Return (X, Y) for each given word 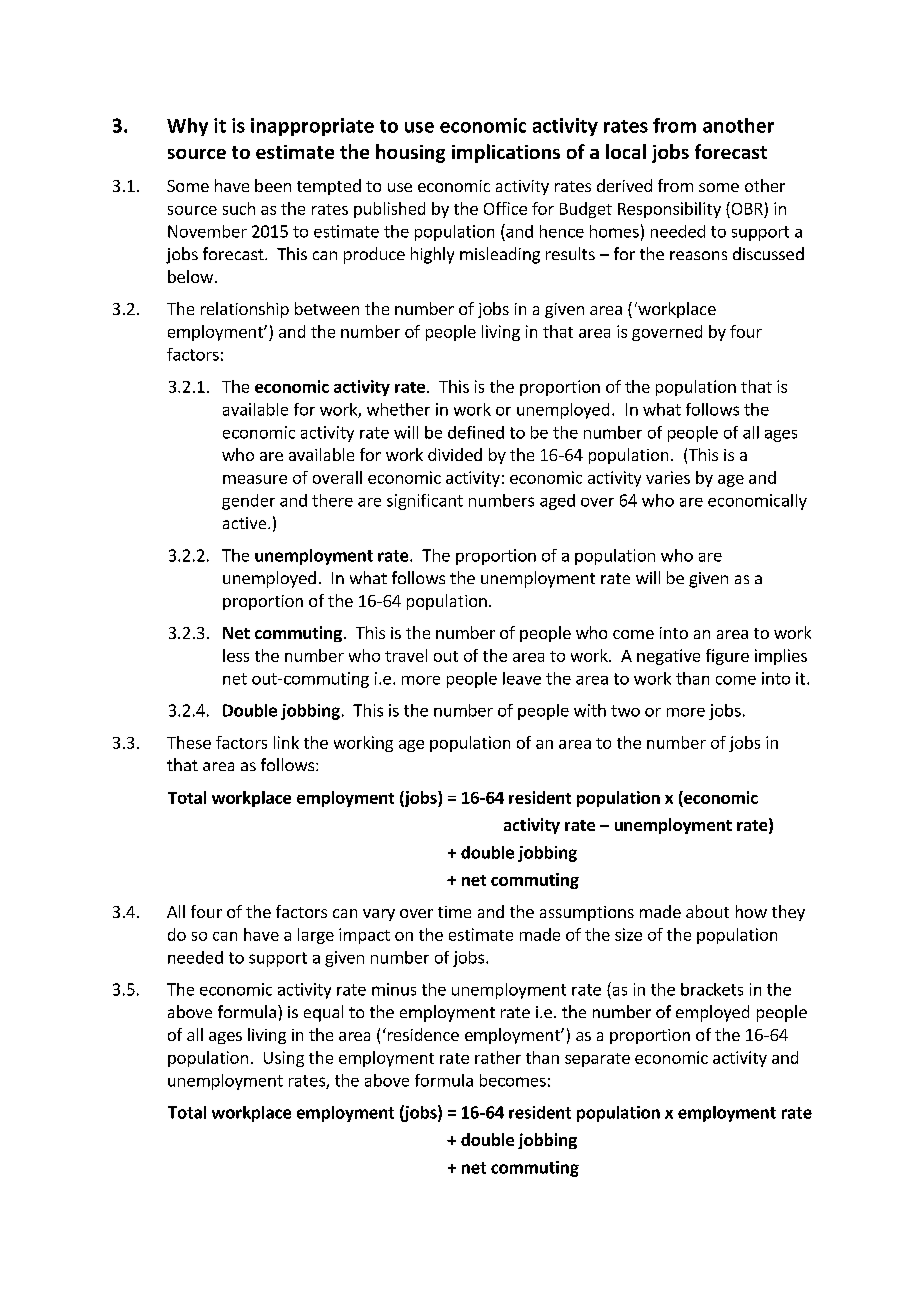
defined (476, 432)
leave (522, 678)
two (625, 711)
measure (255, 479)
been (273, 185)
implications (506, 153)
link (286, 742)
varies (668, 477)
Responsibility (669, 210)
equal (323, 1013)
